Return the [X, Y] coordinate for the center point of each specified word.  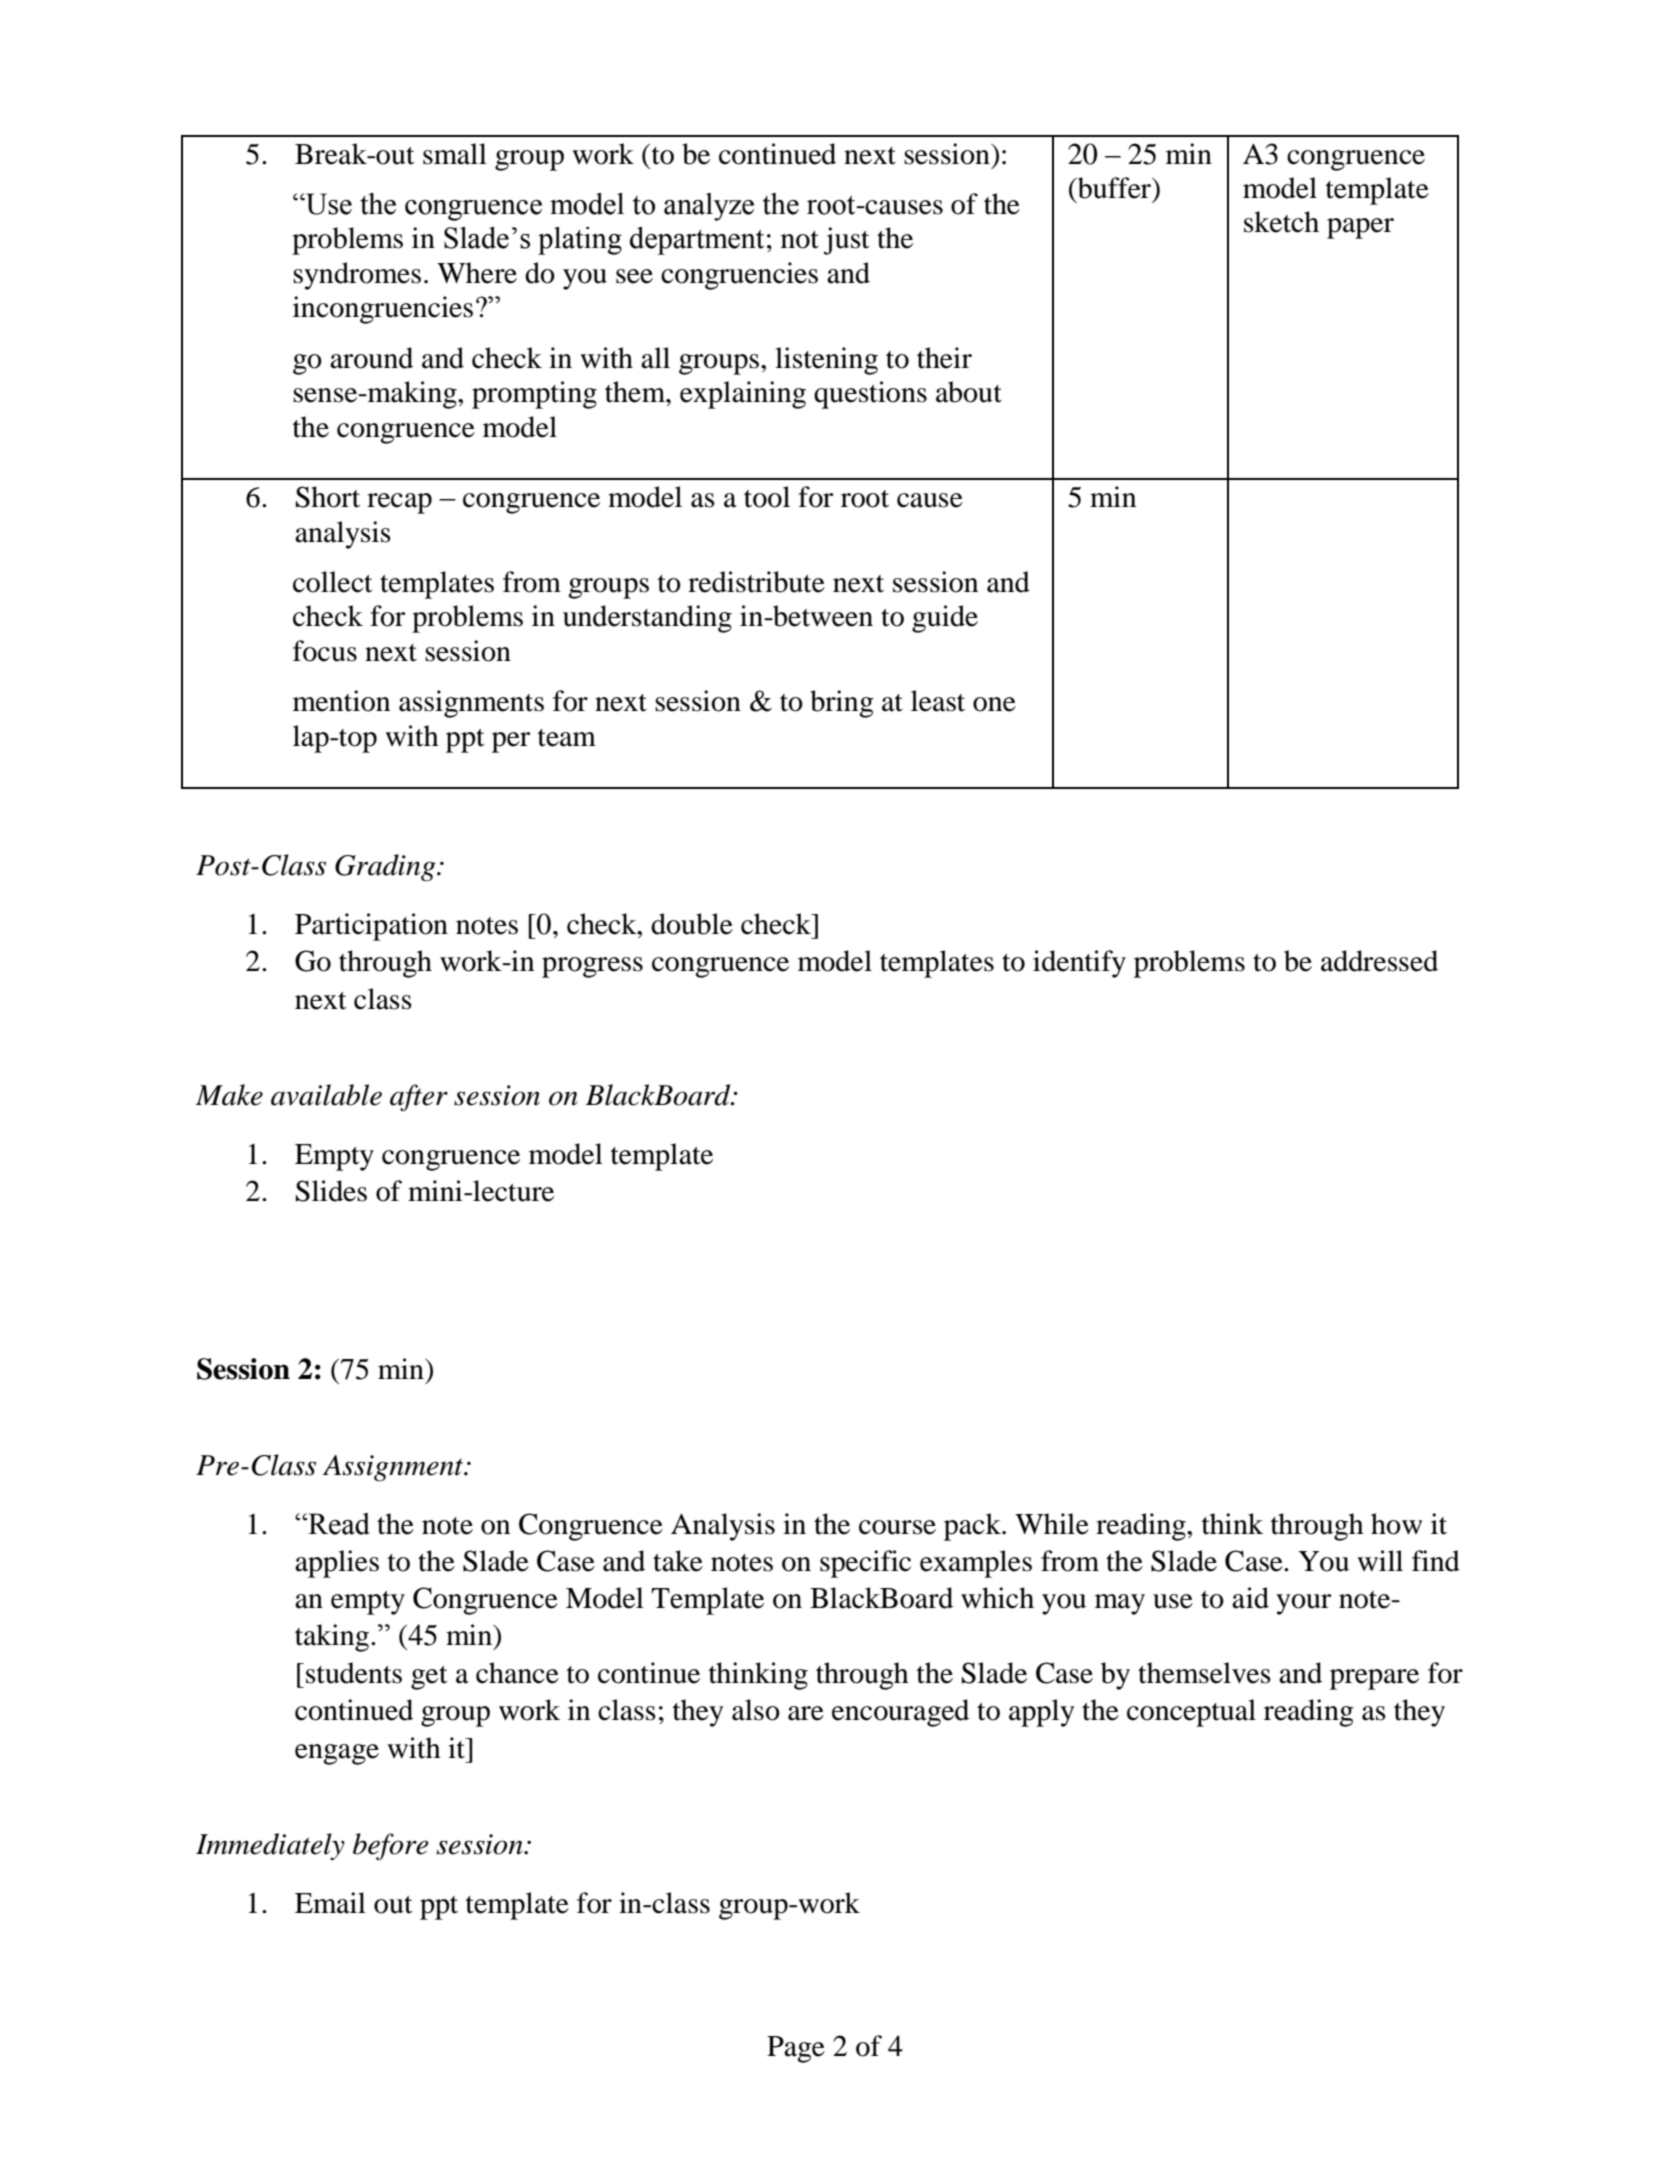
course [897, 1527]
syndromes [357, 276]
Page [796, 2049]
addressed [1379, 961]
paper [1360, 228]
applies [337, 1564]
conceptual [1191, 1713]
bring [842, 704]
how [1396, 1524]
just [847, 241]
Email [330, 1903]
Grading [386, 868]
